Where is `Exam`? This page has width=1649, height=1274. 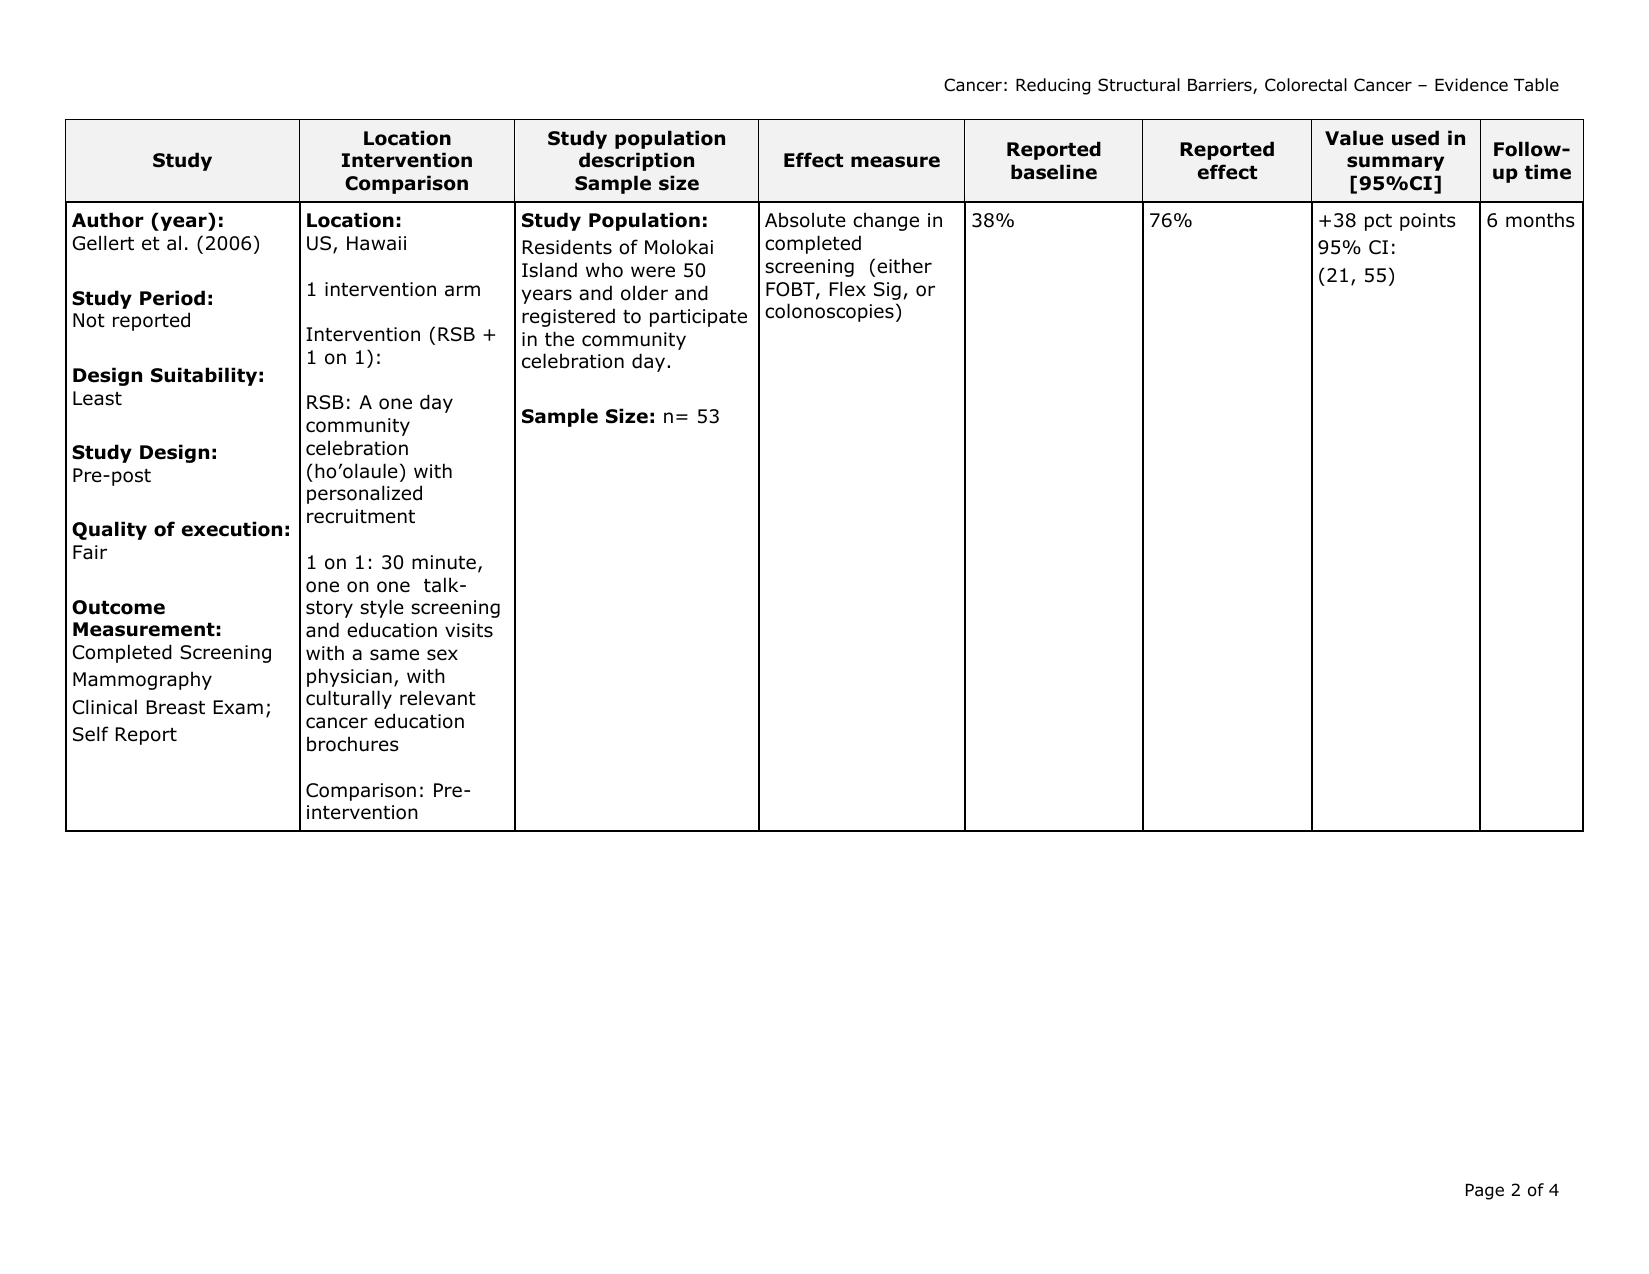 Exam is located at coordinates (238, 707).
